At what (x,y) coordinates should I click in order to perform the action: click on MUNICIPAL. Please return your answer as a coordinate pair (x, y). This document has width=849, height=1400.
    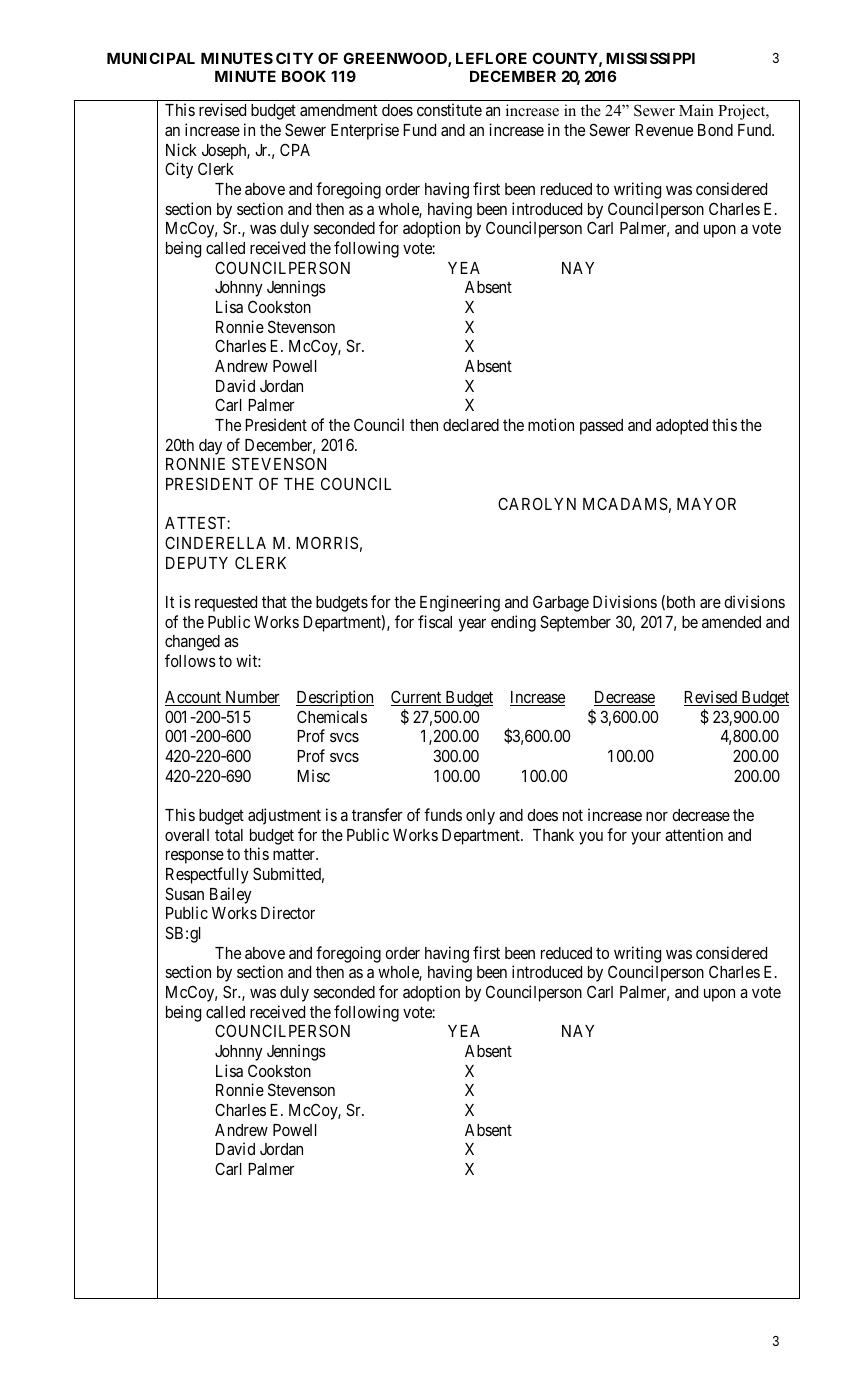
    Looking at the image, I should click on (151, 58).
